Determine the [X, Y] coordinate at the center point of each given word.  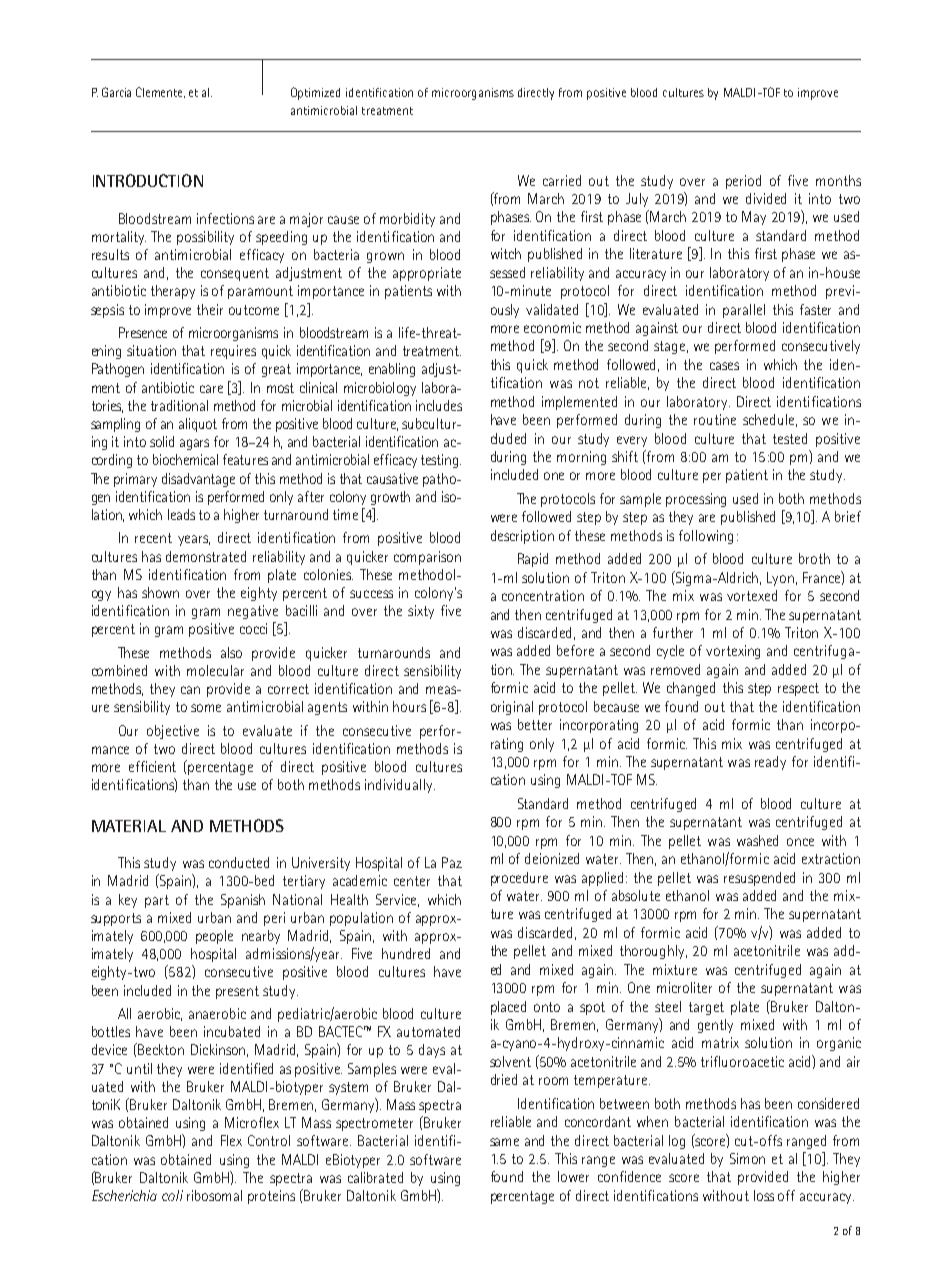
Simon [747, 1158]
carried [562, 180]
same [504, 1142]
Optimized [315, 93]
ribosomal [214, 1195]
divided [766, 198]
